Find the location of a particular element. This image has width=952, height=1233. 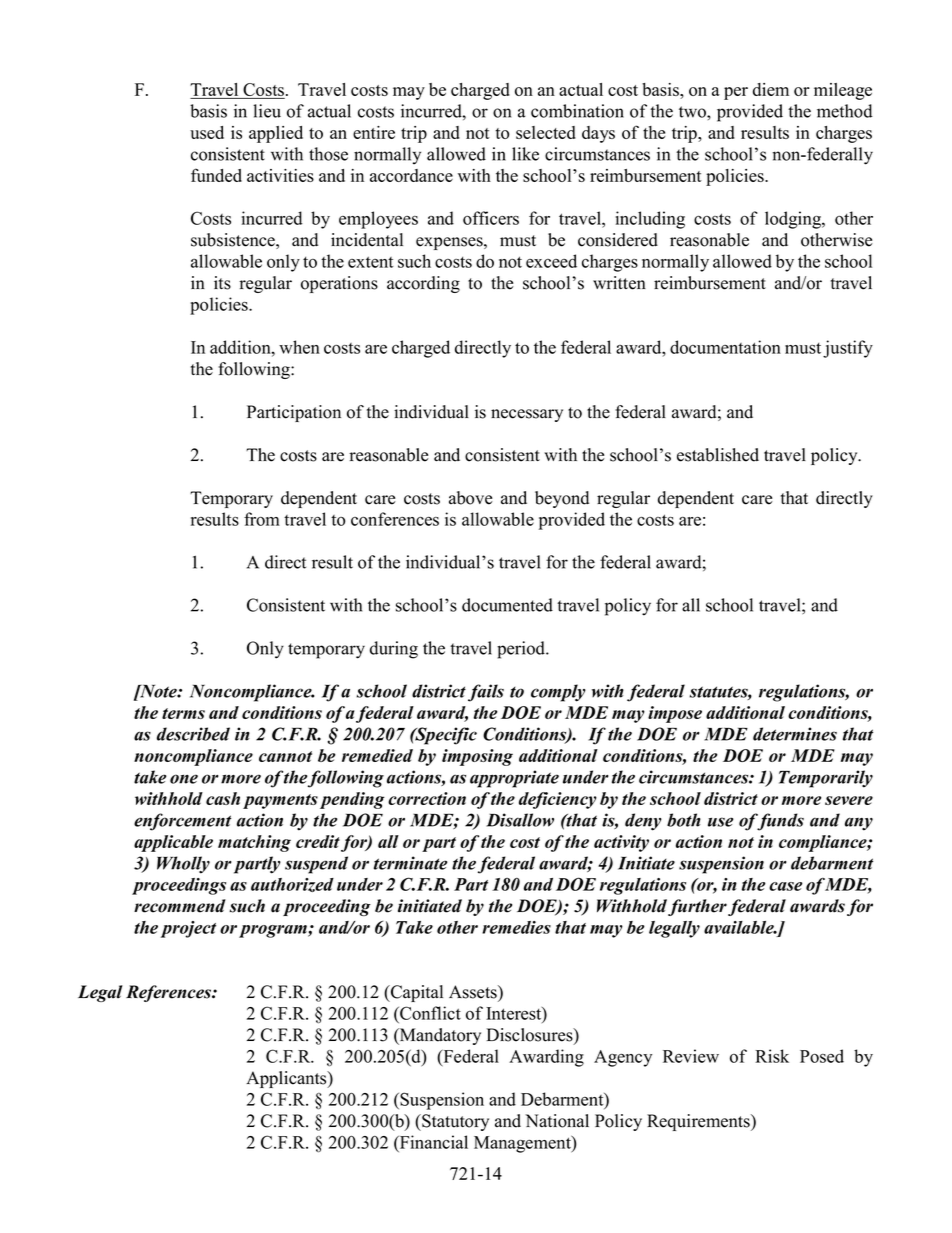

appropriate is located at coordinates (514, 779).
